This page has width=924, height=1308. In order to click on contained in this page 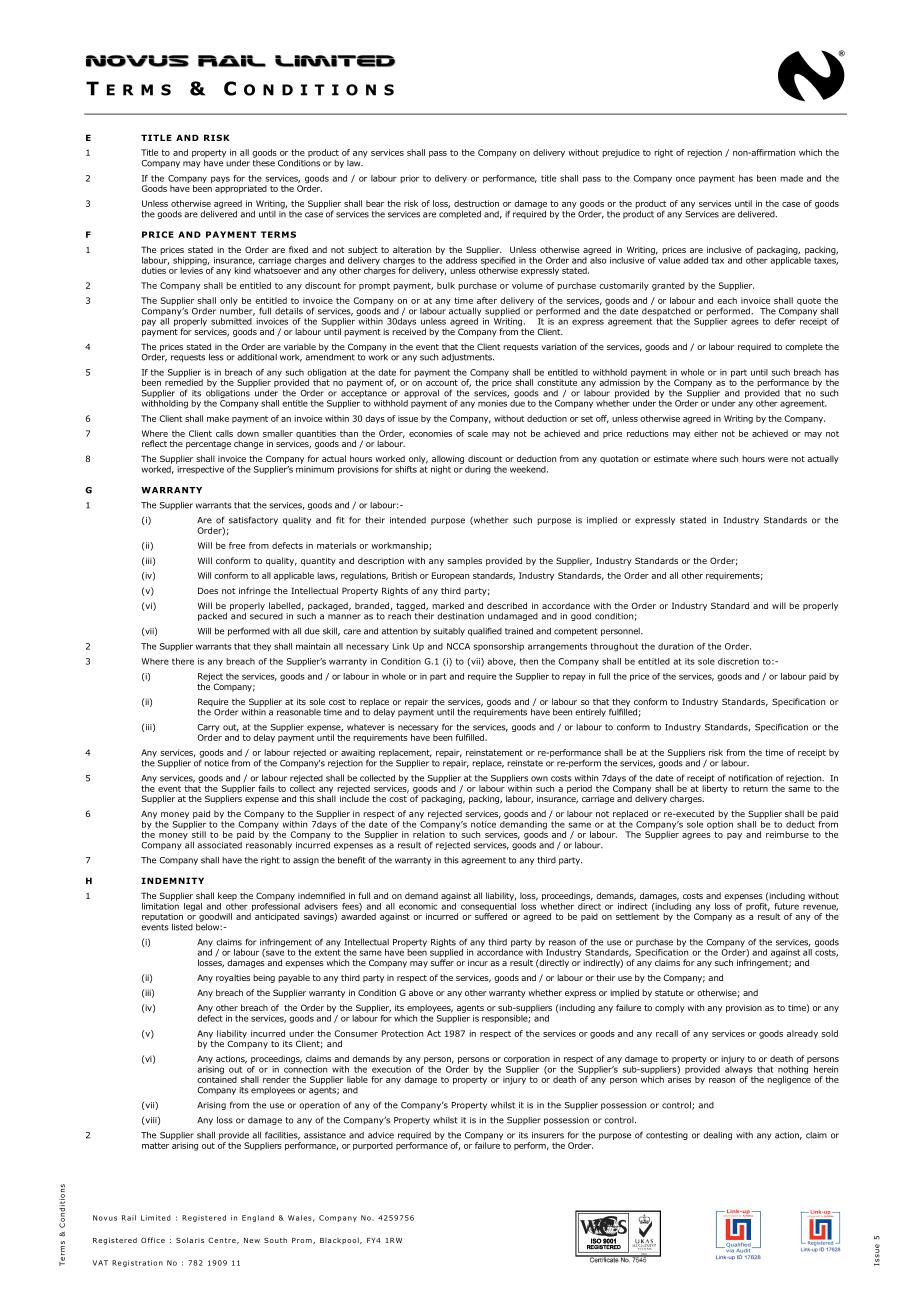, I will do `click(217, 1078)`.
